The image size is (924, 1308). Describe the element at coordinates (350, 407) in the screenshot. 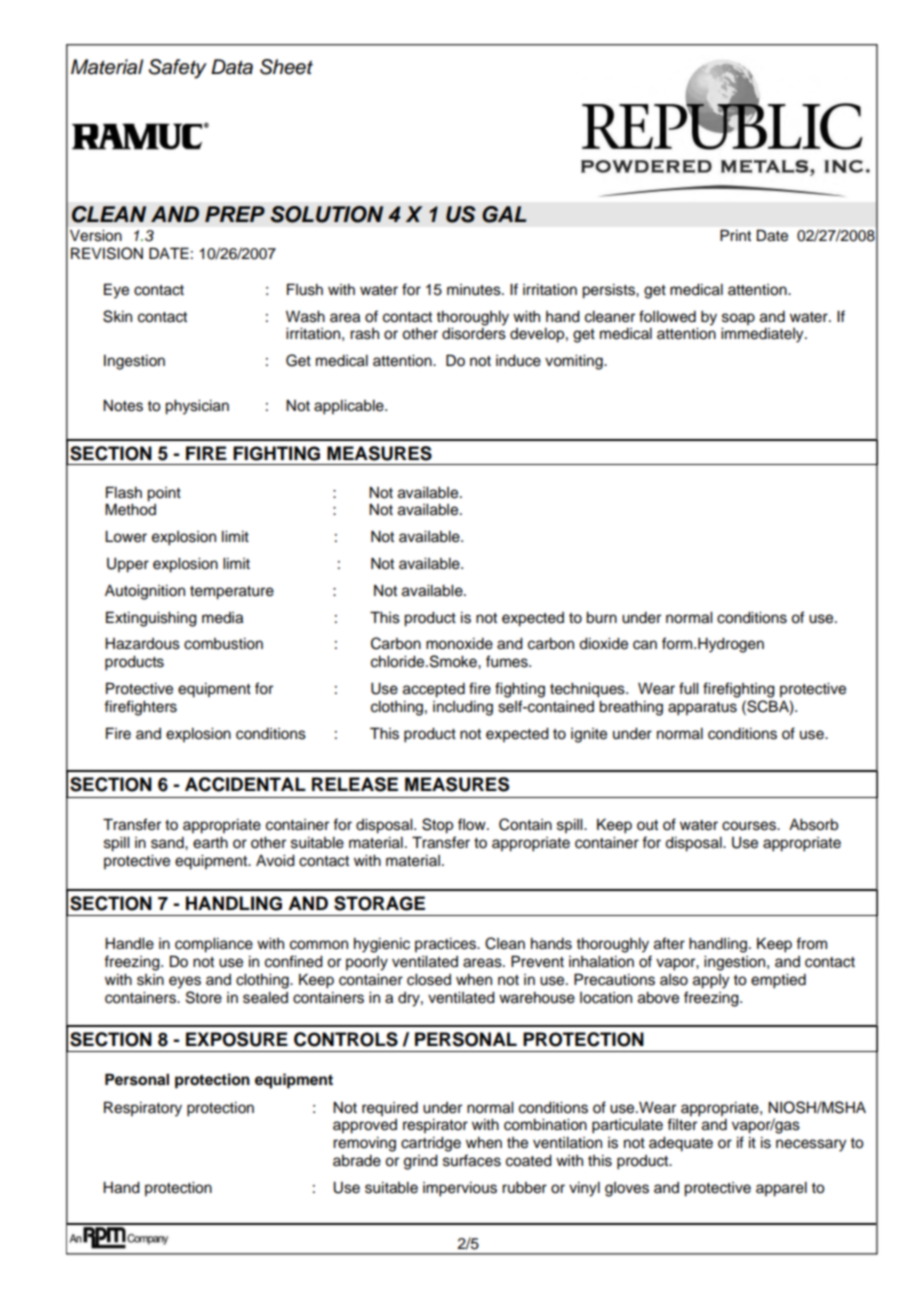

I see `applicable` at that location.
